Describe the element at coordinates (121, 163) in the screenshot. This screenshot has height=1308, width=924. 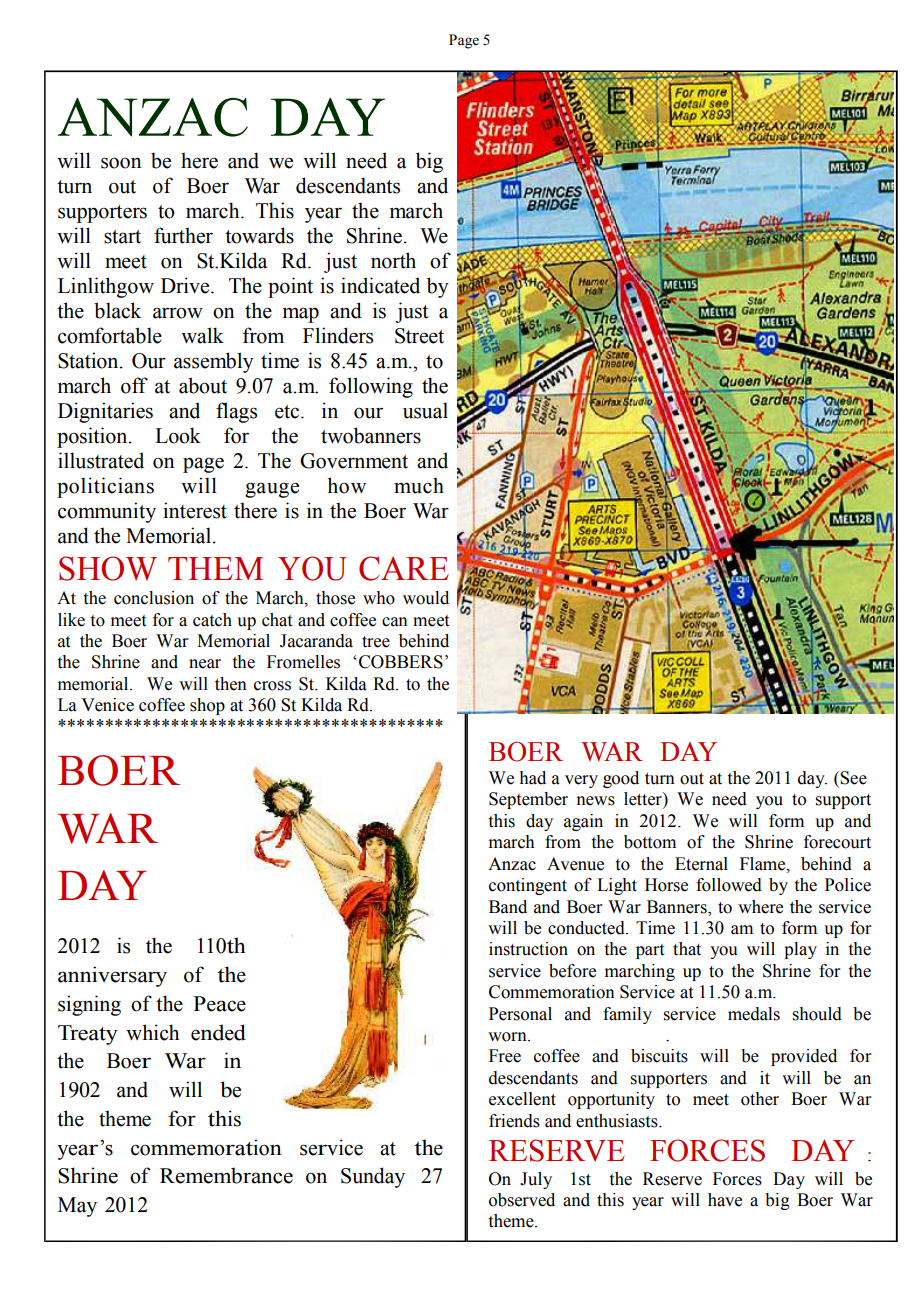
I see `soon` at that location.
